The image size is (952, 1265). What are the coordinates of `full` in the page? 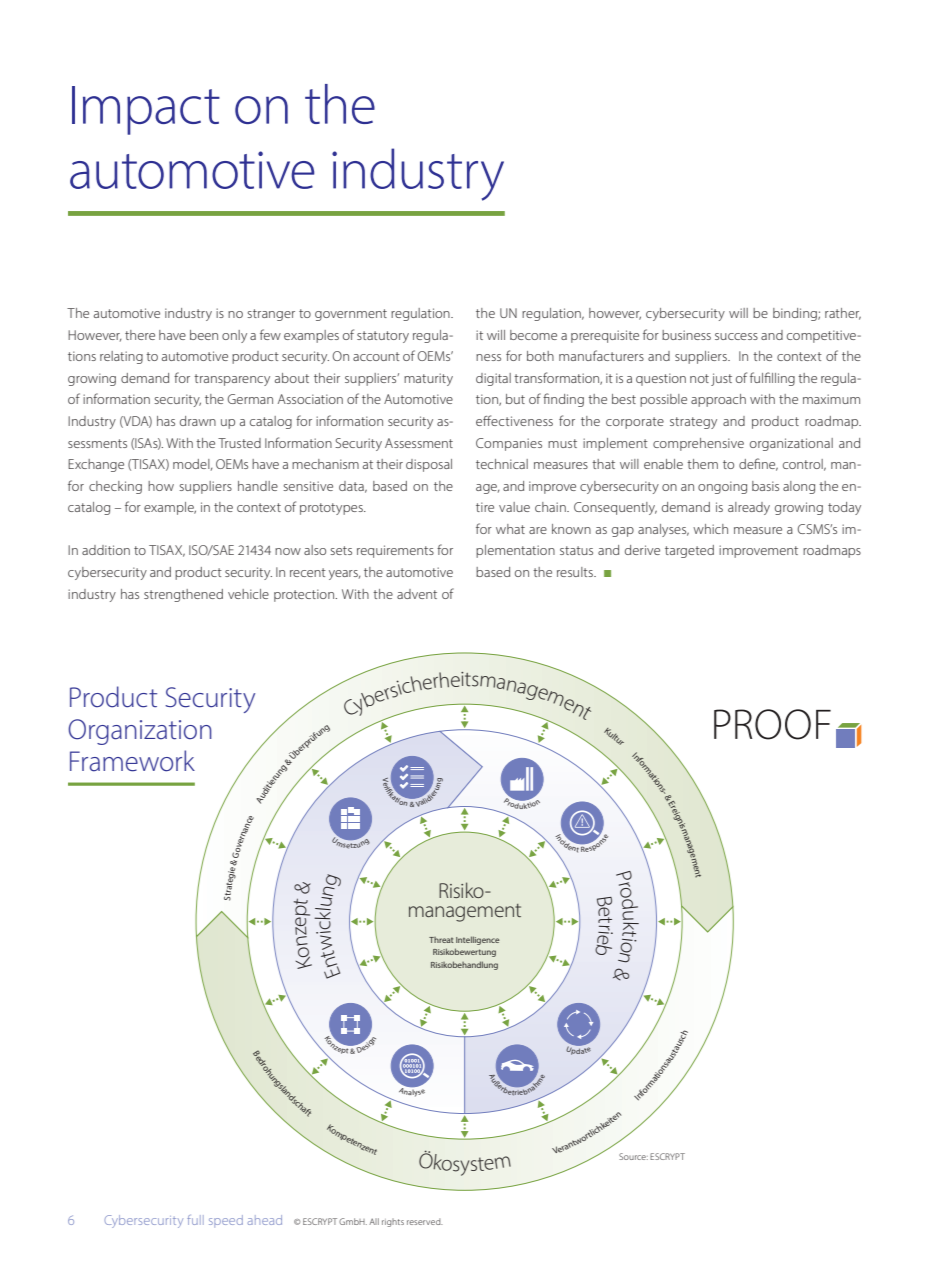 It's located at (195, 1220).
